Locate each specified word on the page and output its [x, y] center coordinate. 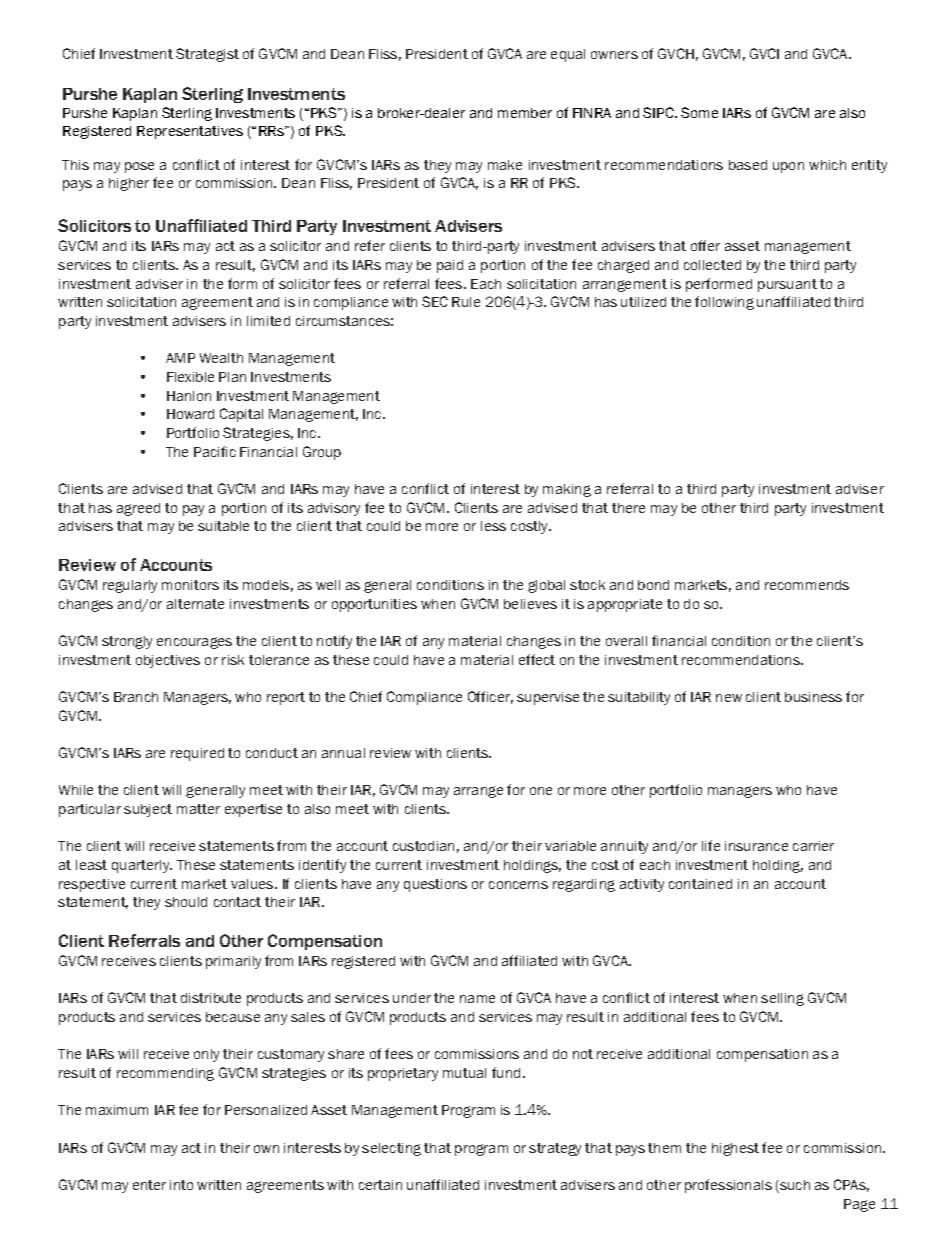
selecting [391, 1149]
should [186, 902]
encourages [194, 643]
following [724, 303]
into [181, 1185]
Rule [466, 302]
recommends [807, 585]
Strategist [207, 55]
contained [700, 884]
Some [699, 112]
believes [530, 604]
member [525, 113]
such [794, 1186]
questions [435, 885]
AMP [180, 358]
